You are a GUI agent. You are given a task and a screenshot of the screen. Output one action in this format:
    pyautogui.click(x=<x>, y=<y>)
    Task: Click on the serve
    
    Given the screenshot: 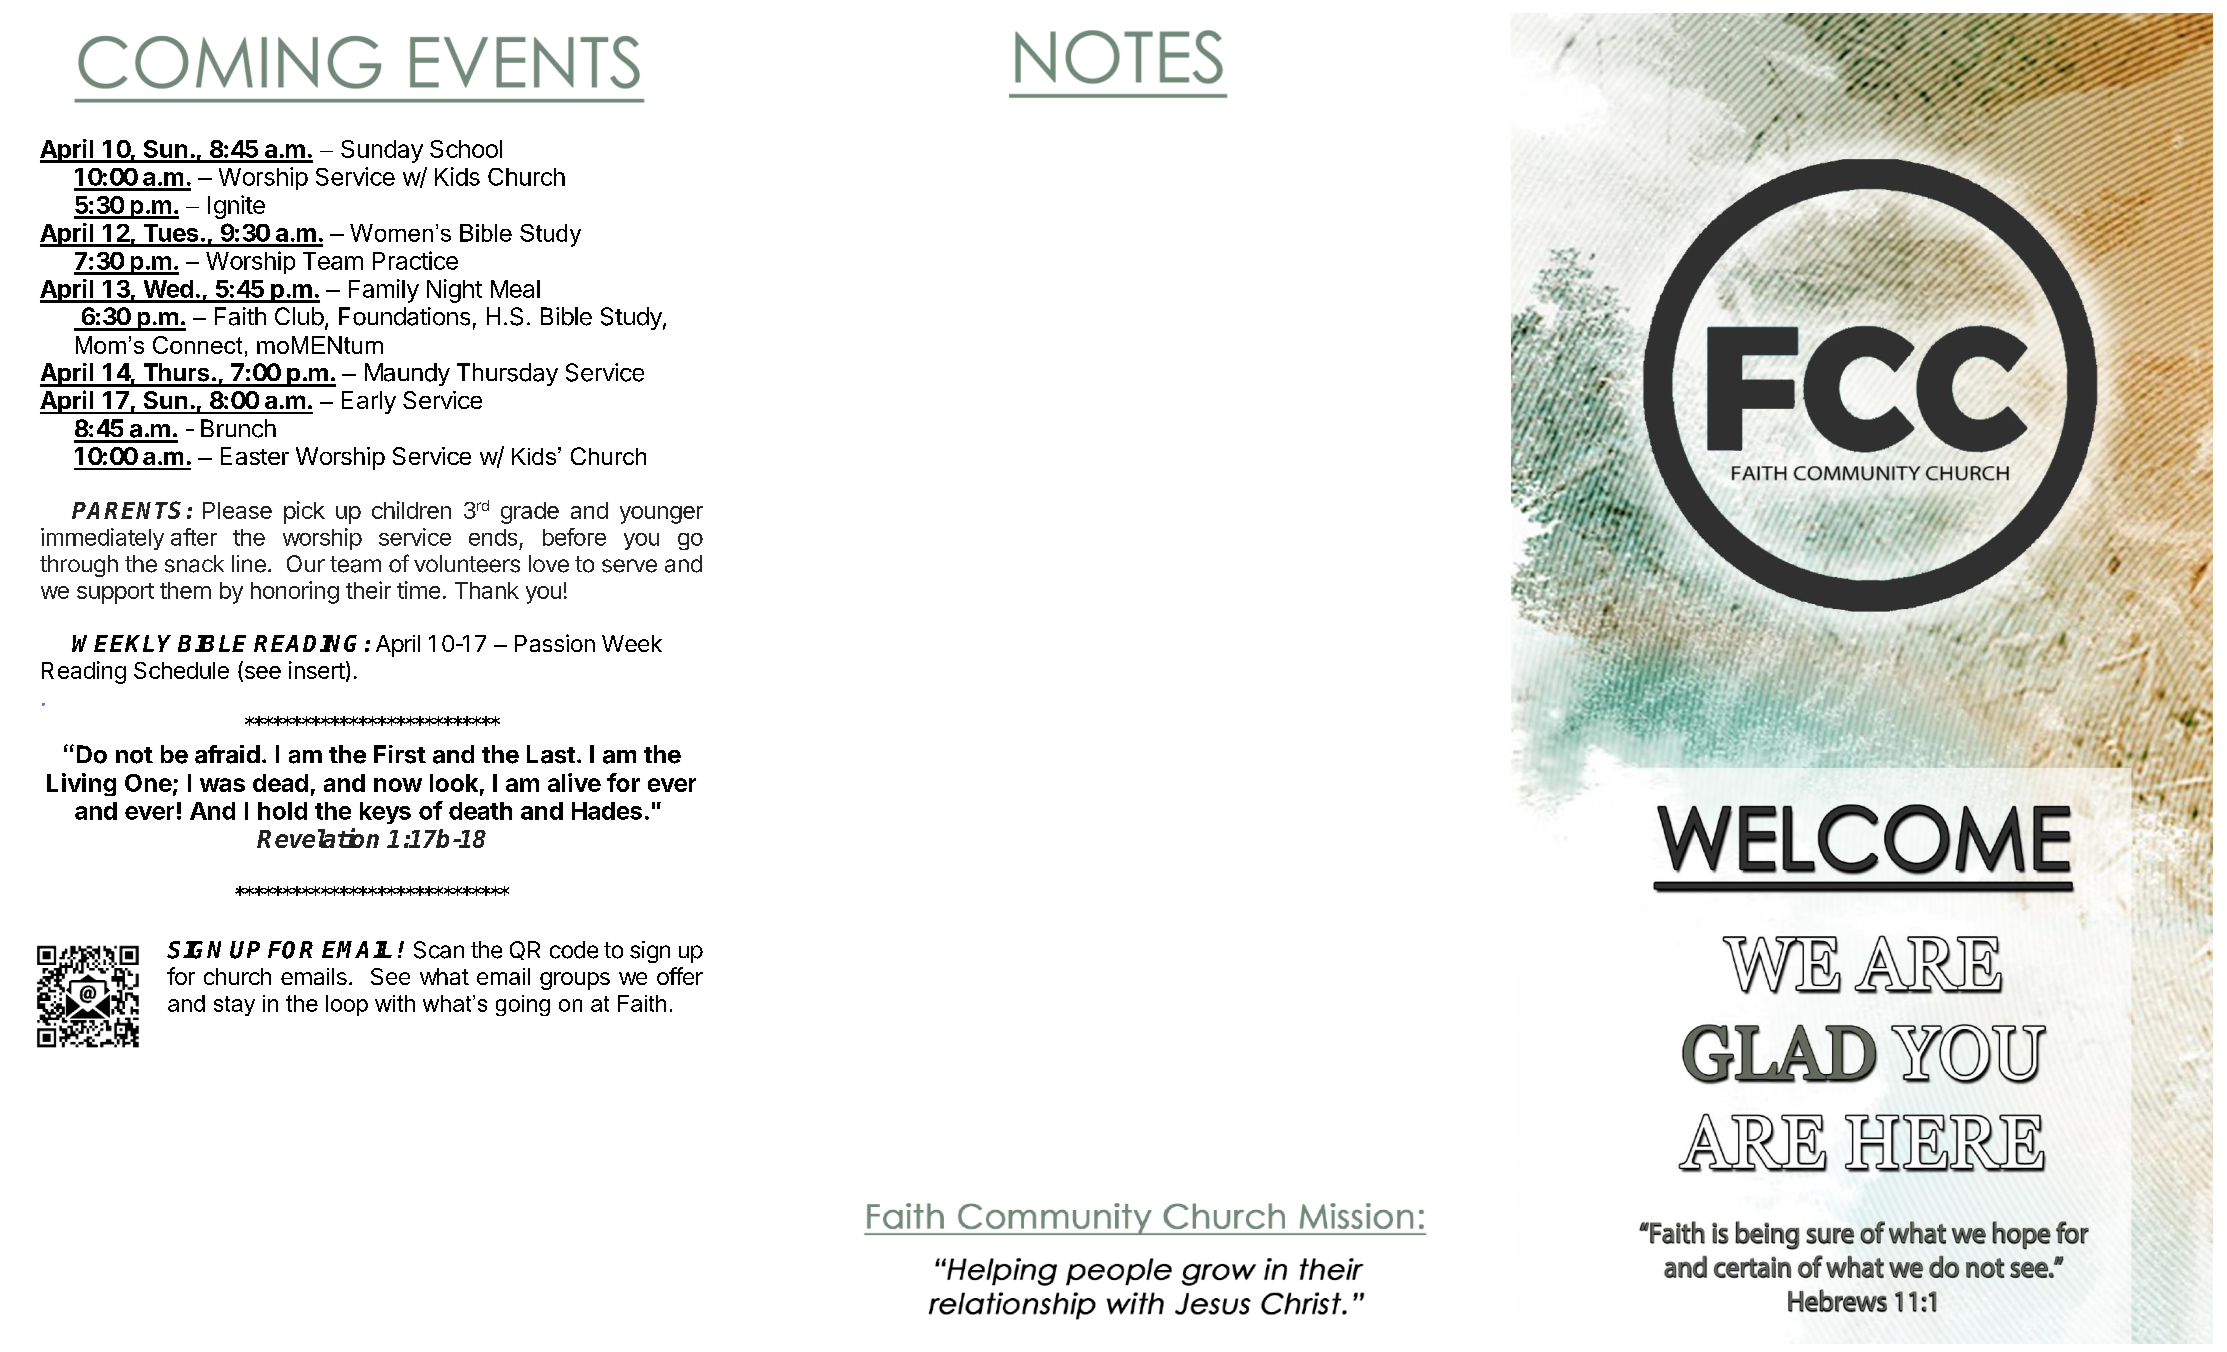 What is the action you would take?
    pyautogui.click(x=629, y=566)
